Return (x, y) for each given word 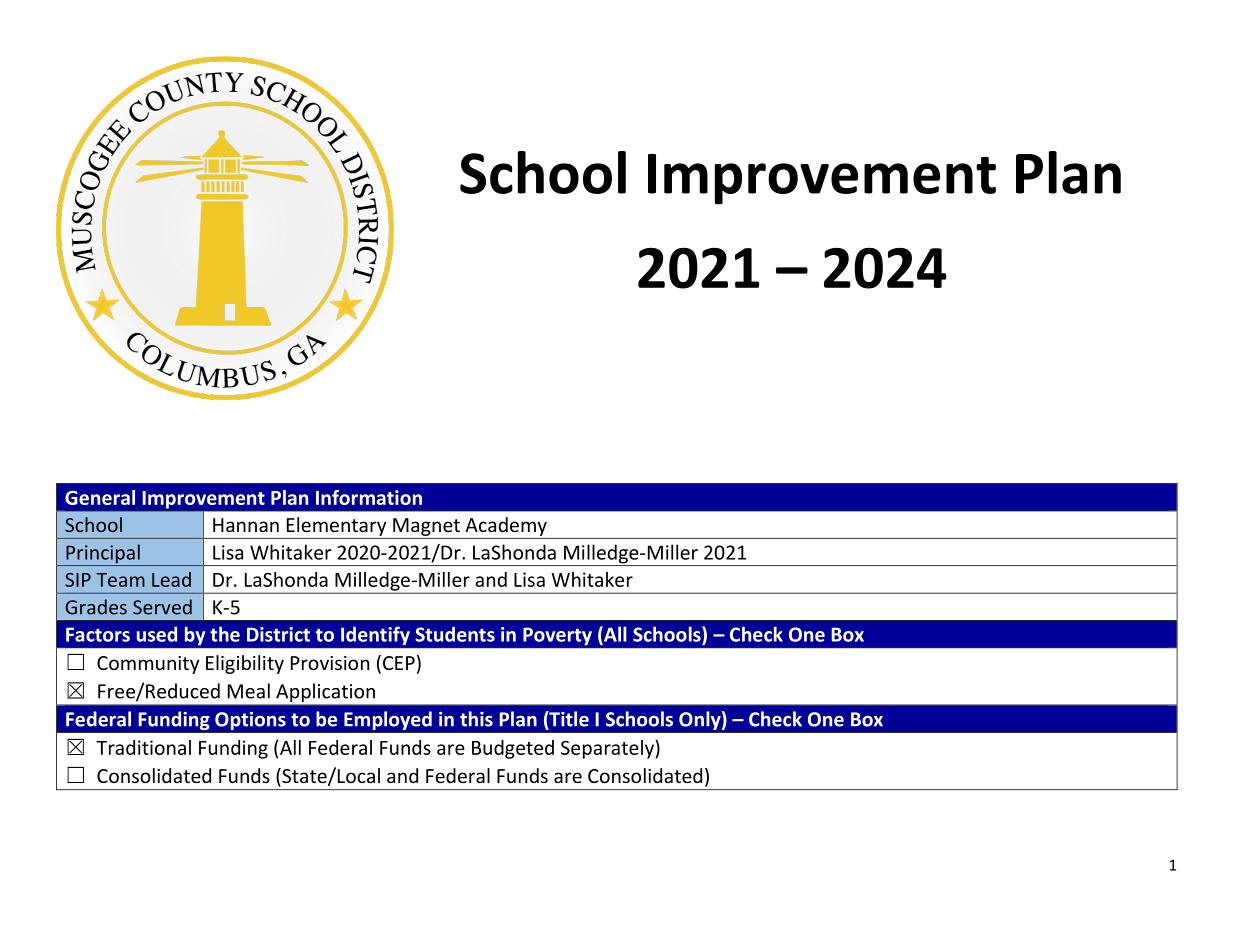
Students (455, 634)
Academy (506, 526)
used (157, 634)
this (476, 719)
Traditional (143, 747)
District (278, 634)
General (100, 497)
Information (369, 497)
